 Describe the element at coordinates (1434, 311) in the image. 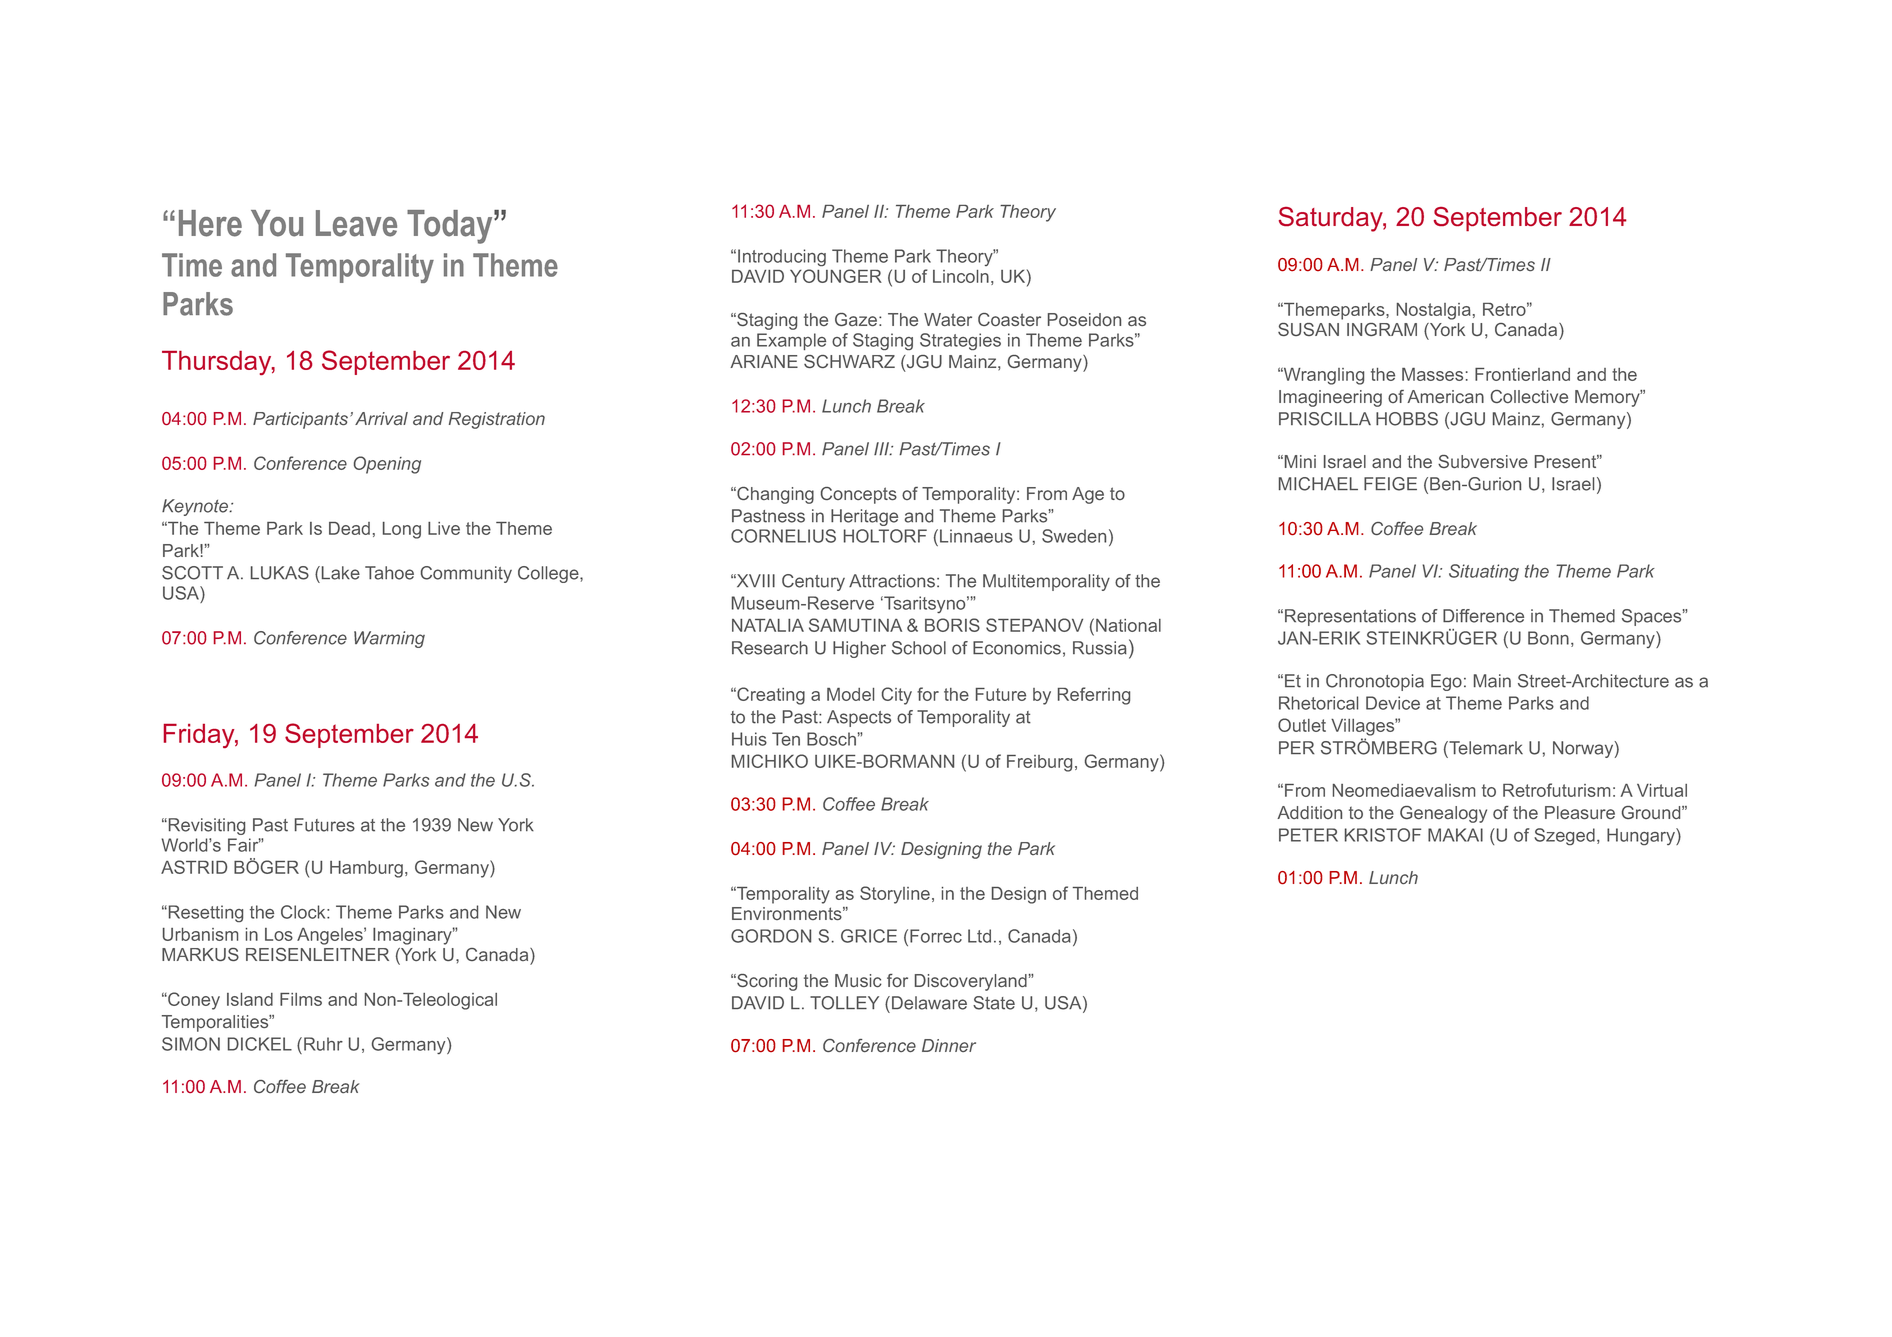

I see `Nostalgia` at that location.
